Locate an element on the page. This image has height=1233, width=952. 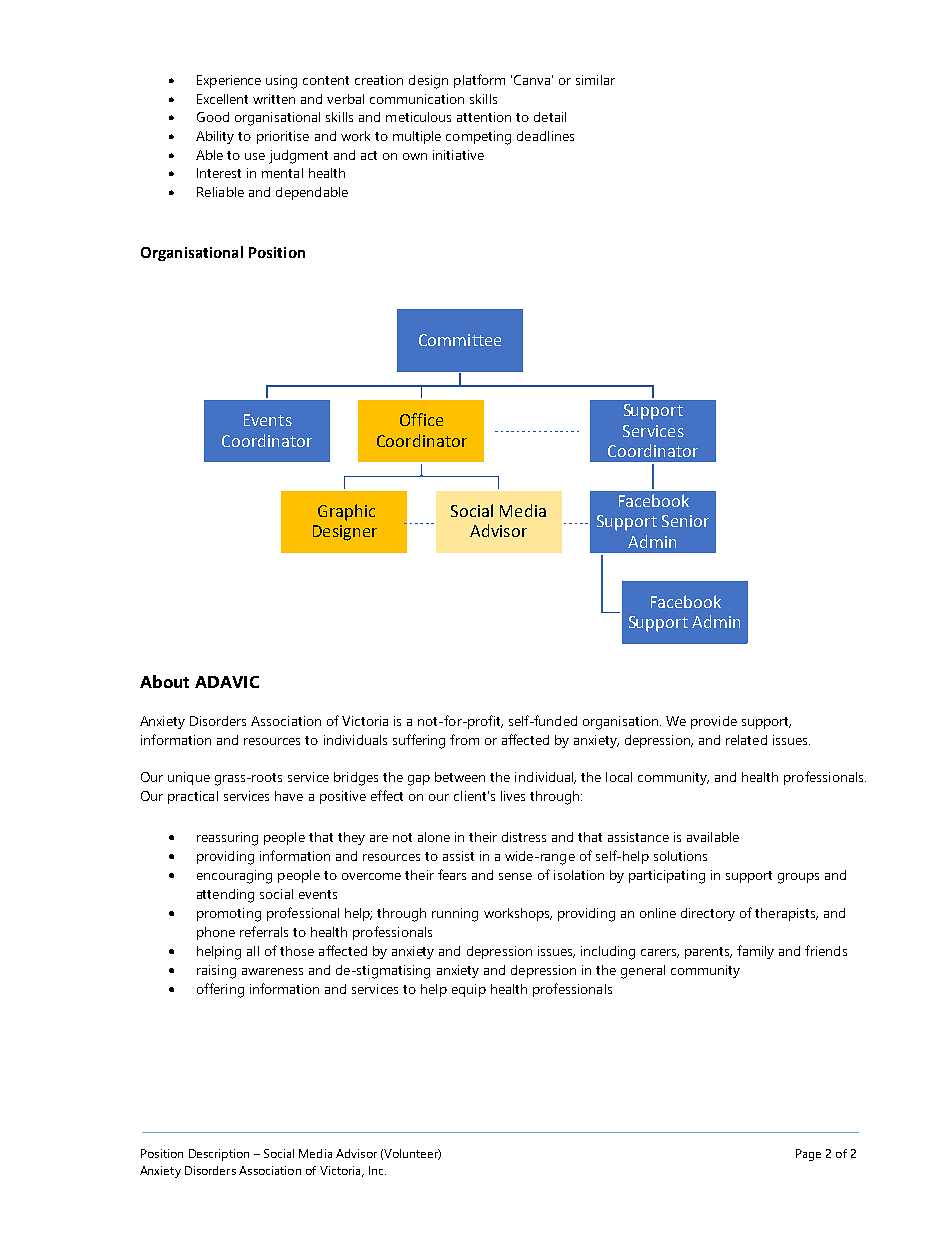
Excellent is located at coordinates (222, 99).
